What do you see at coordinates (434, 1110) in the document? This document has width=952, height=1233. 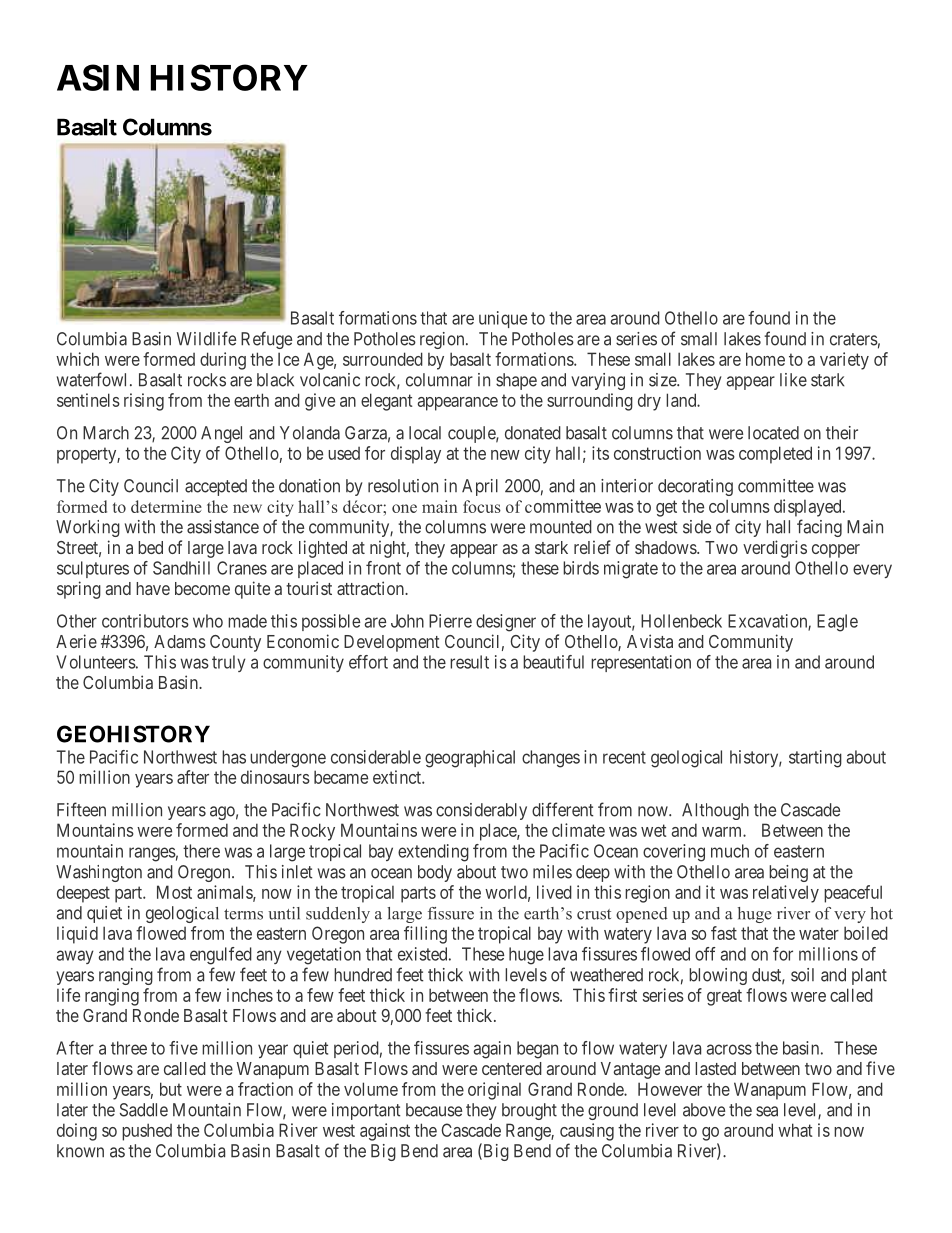 I see `because` at bounding box center [434, 1110].
